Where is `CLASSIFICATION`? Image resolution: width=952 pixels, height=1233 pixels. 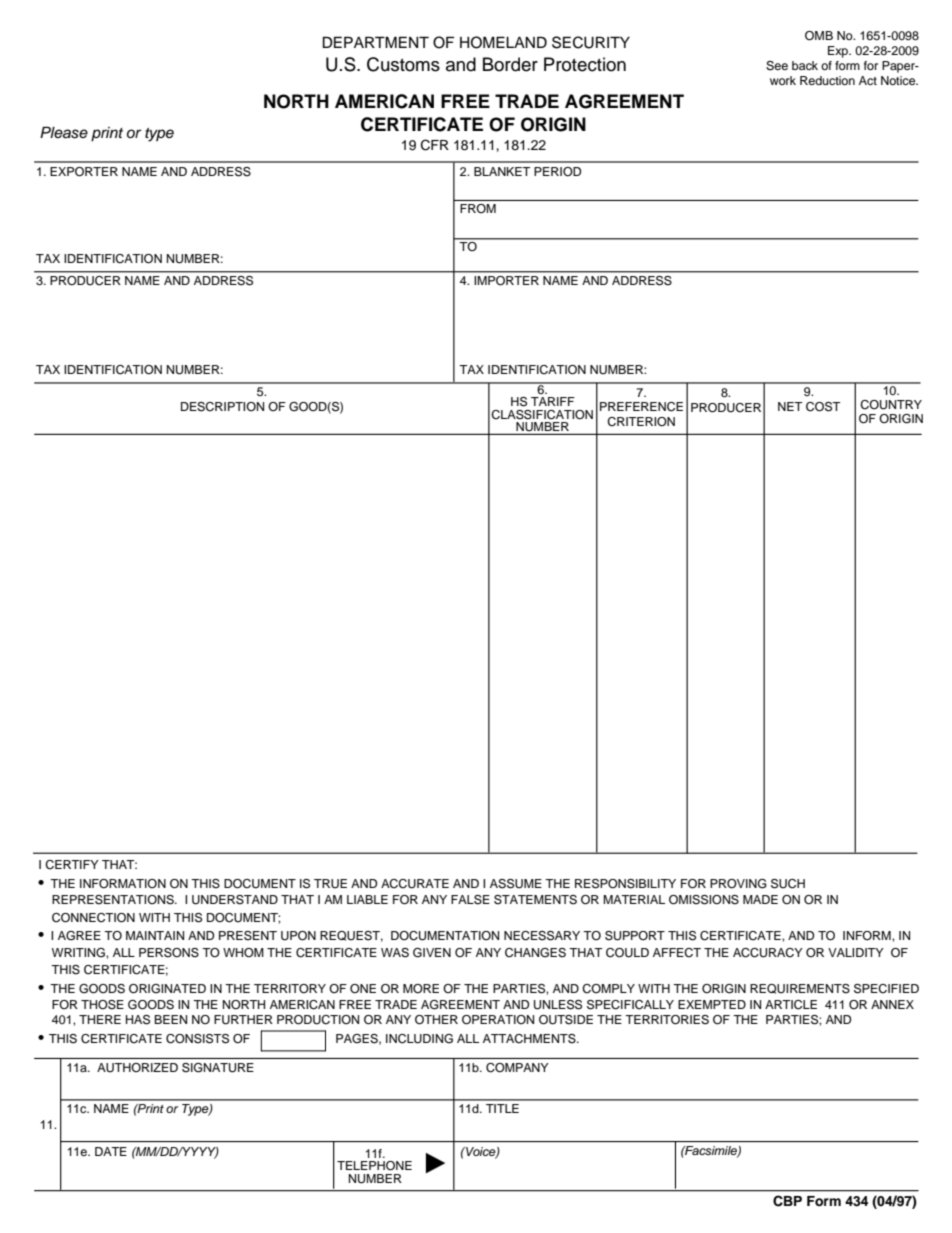 CLASSIFICATION is located at coordinates (542, 415).
